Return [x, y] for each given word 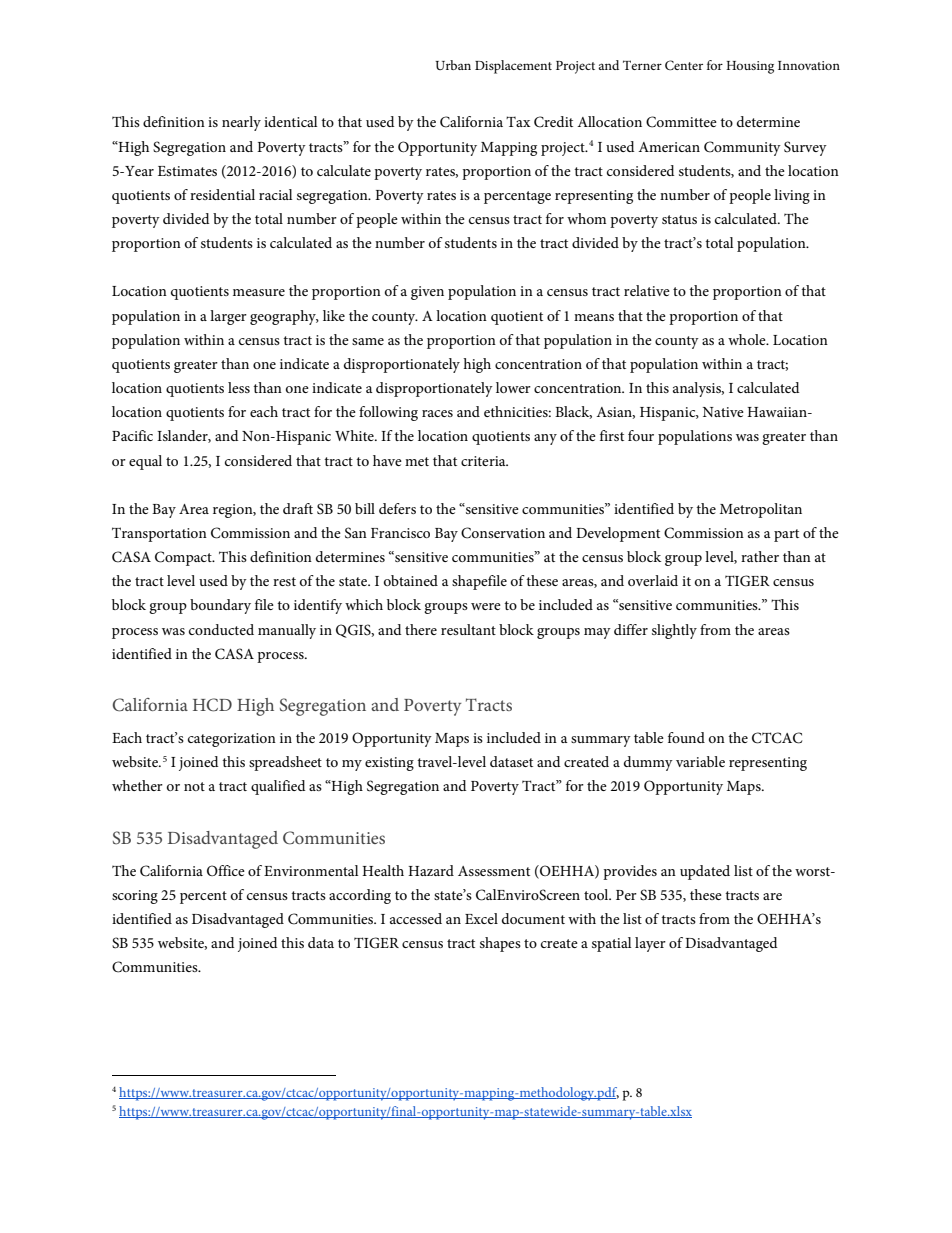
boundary [220, 606]
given [427, 293]
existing [389, 764]
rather [760, 556]
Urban [453, 65]
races [437, 413]
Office [226, 870]
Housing [750, 67]
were [486, 606]
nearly [241, 123]
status [679, 219]
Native [723, 412]
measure [259, 292]
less [239, 387]
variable [700, 761]
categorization [232, 740]
